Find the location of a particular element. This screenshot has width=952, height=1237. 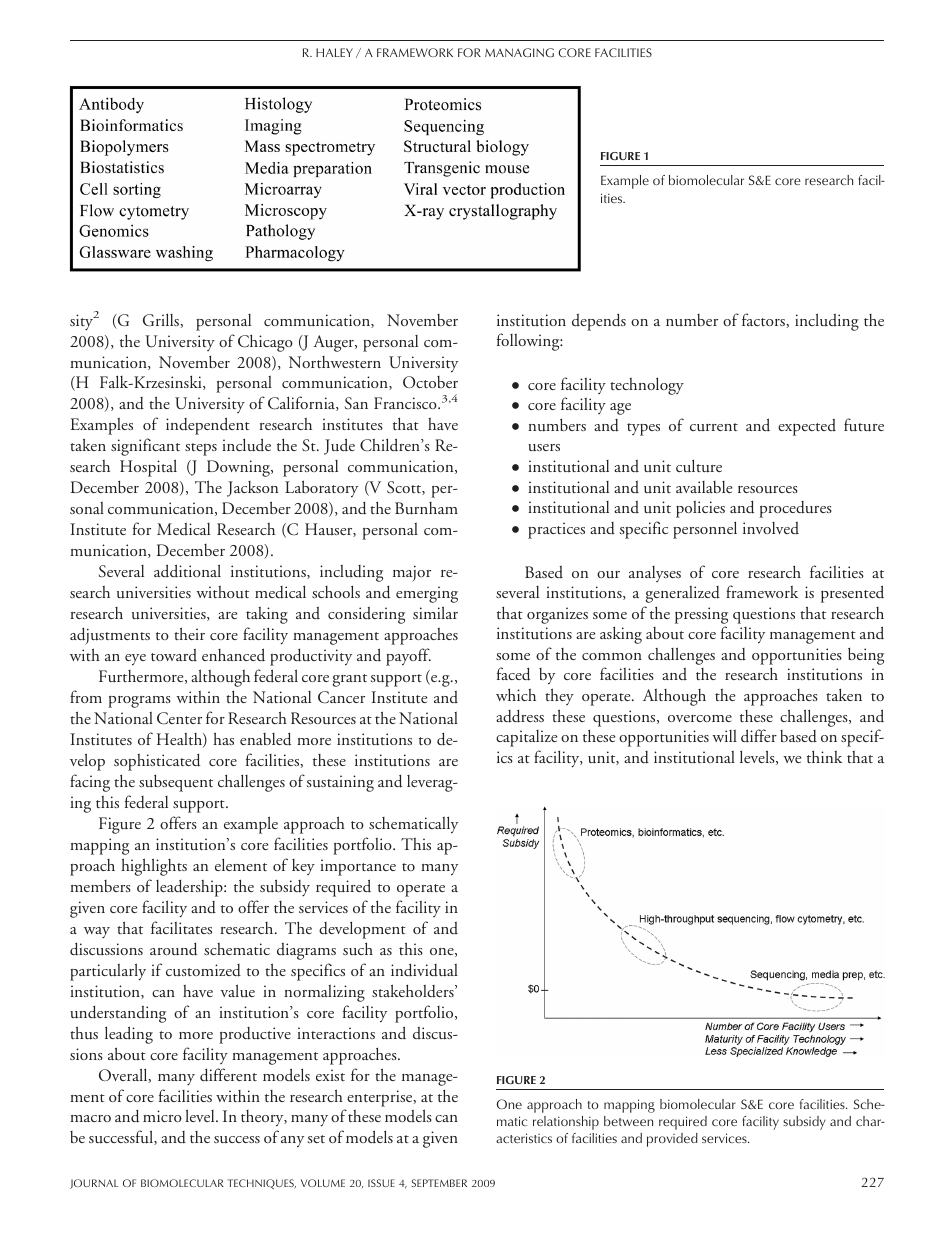

micro is located at coordinates (162, 1116).
